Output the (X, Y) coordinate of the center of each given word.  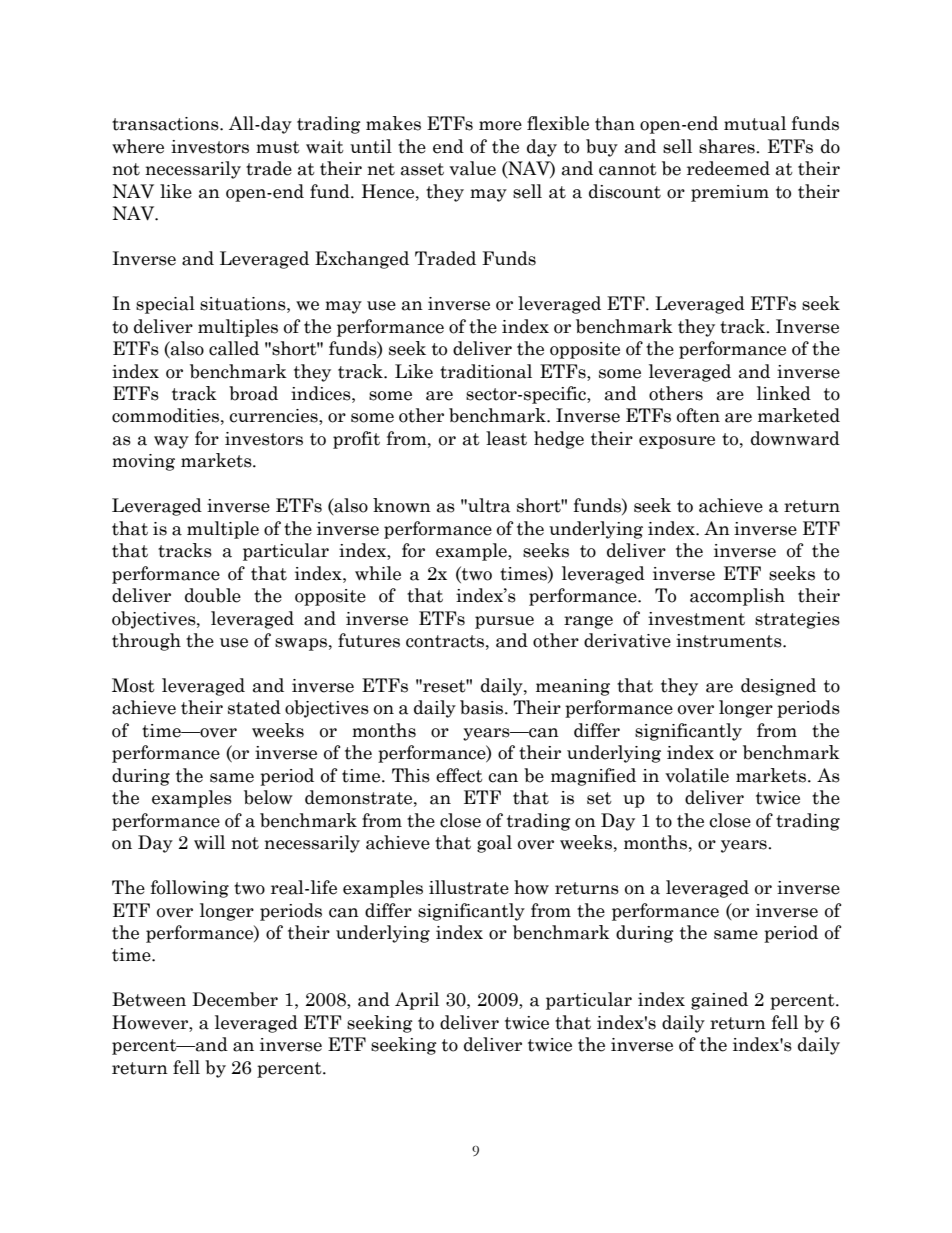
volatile (697, 775)
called (234, 348)
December (235, 999)
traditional (486, 371)
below (268, 797)
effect (459, 775)
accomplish (737, 597)
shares (728, 146)
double (213, 595)
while (378, 573)
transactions (166, 124)
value (472, 168)
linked (784, 393)
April (417, 1001)
